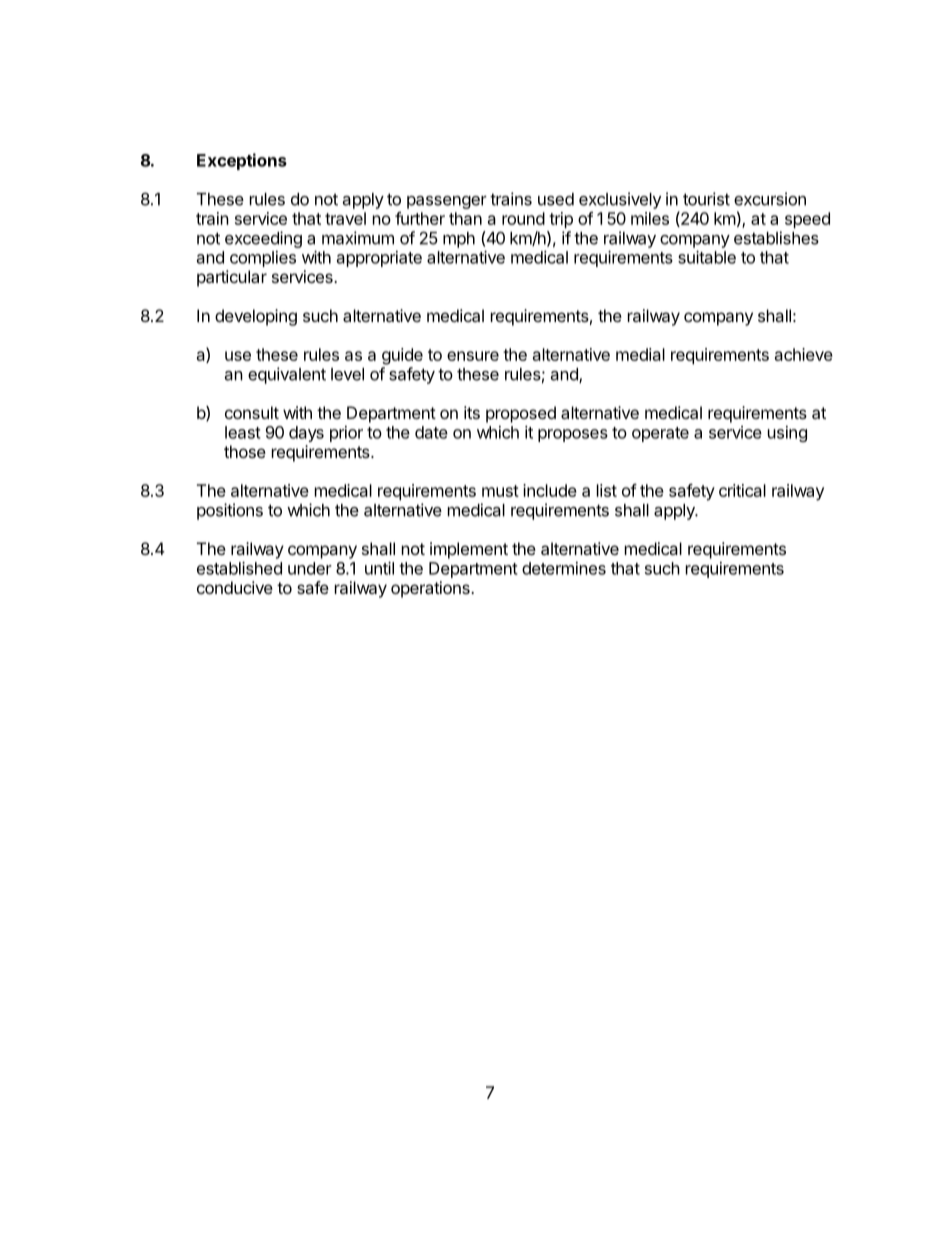 The height and width of the image is (1233, 952). I want to click on tourist, so click(706, 199).
